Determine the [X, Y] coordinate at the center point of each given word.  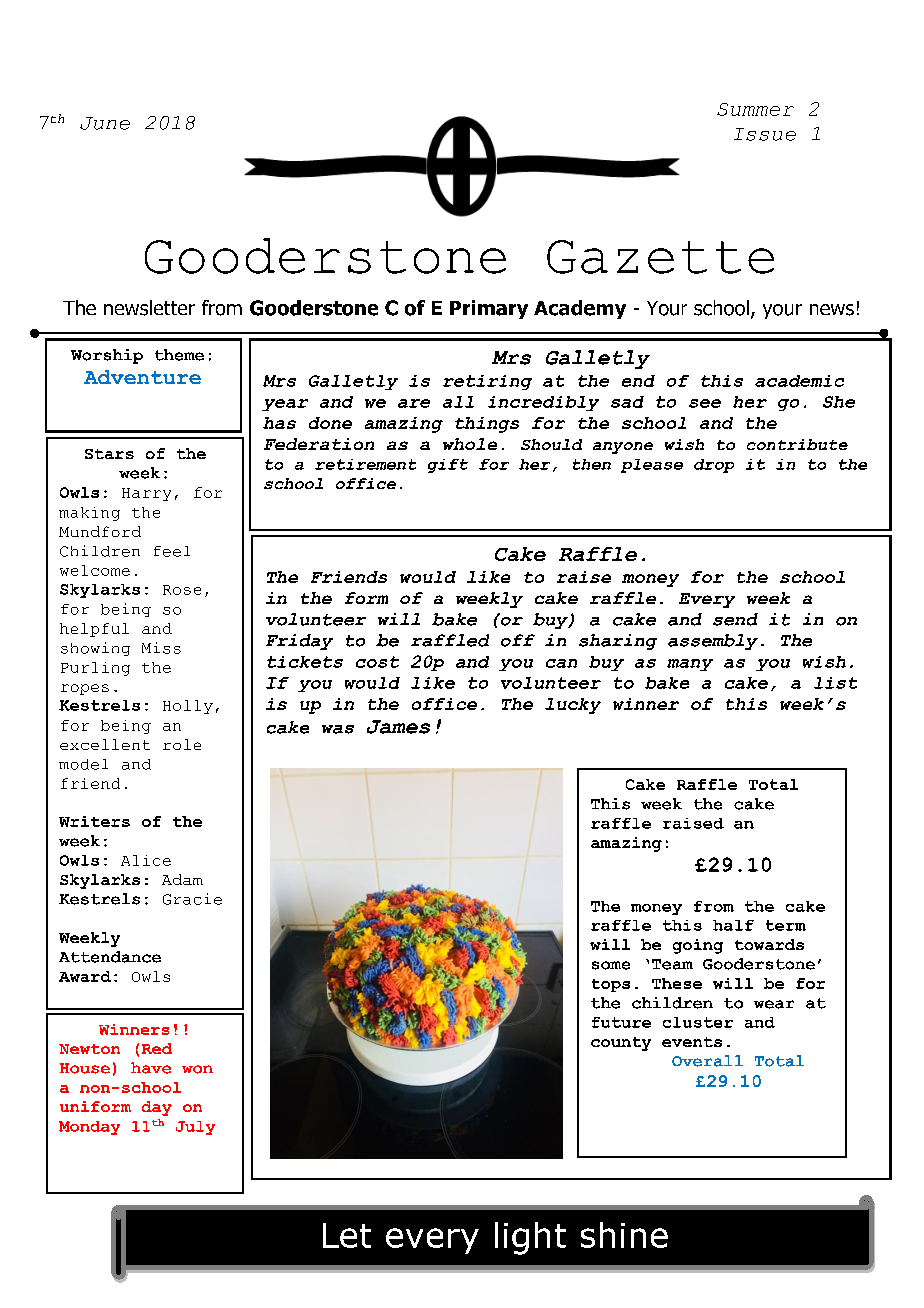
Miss [161, 648]
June [105, 123]
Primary [489, 309]
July [195, 1128]
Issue [765, 134]
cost [377, 662]
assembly [713, 642]
